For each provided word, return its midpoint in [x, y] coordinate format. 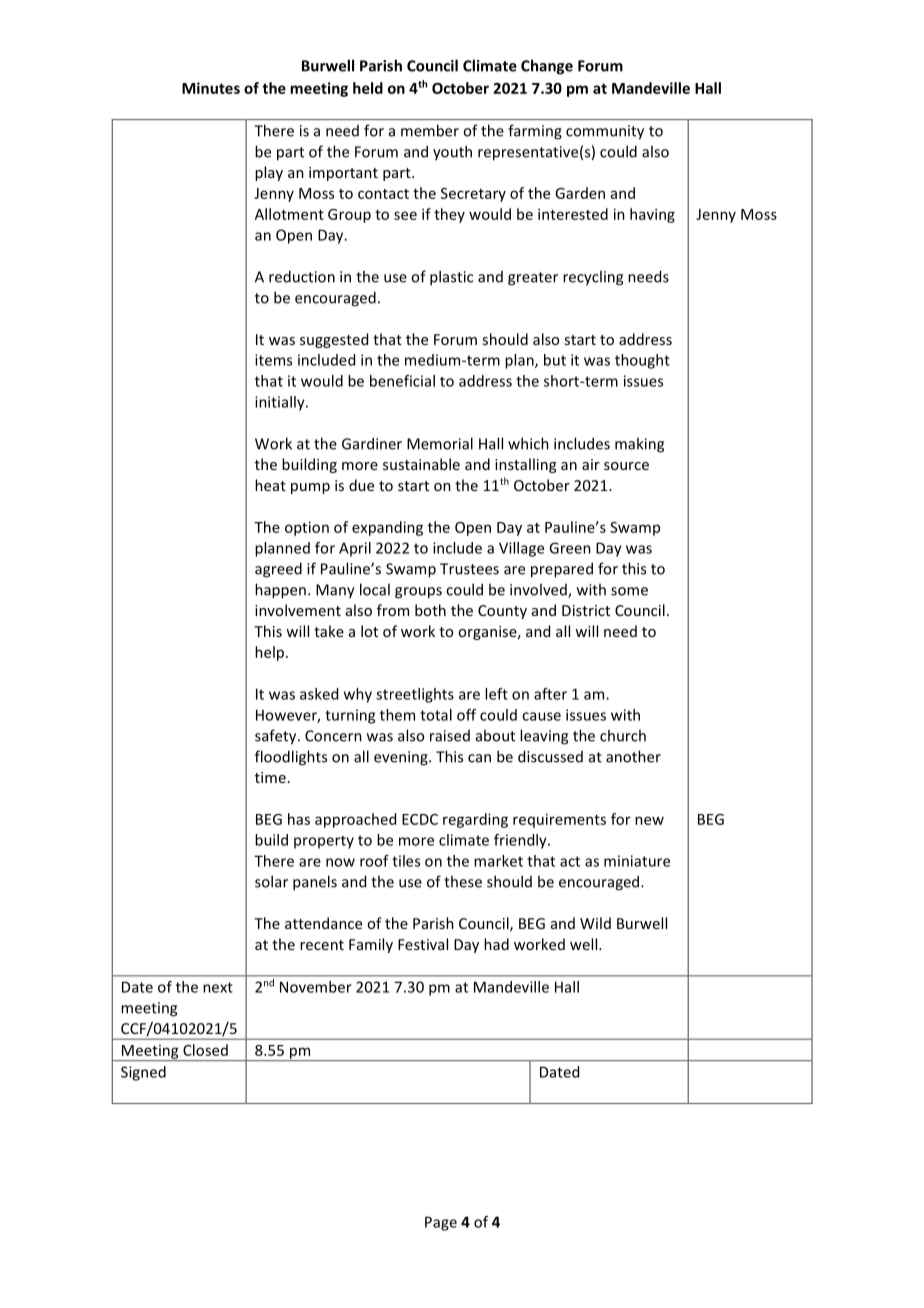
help [271, 653]
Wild [595, 923]
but [555, 360]
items [273, 360]
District [586, 610]
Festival [423, 944]
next [218, 987]
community [605, 132]
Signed [143, 1073]
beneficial [402, 381]
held [368, 88]
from [393, 610]
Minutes [211, 88]
